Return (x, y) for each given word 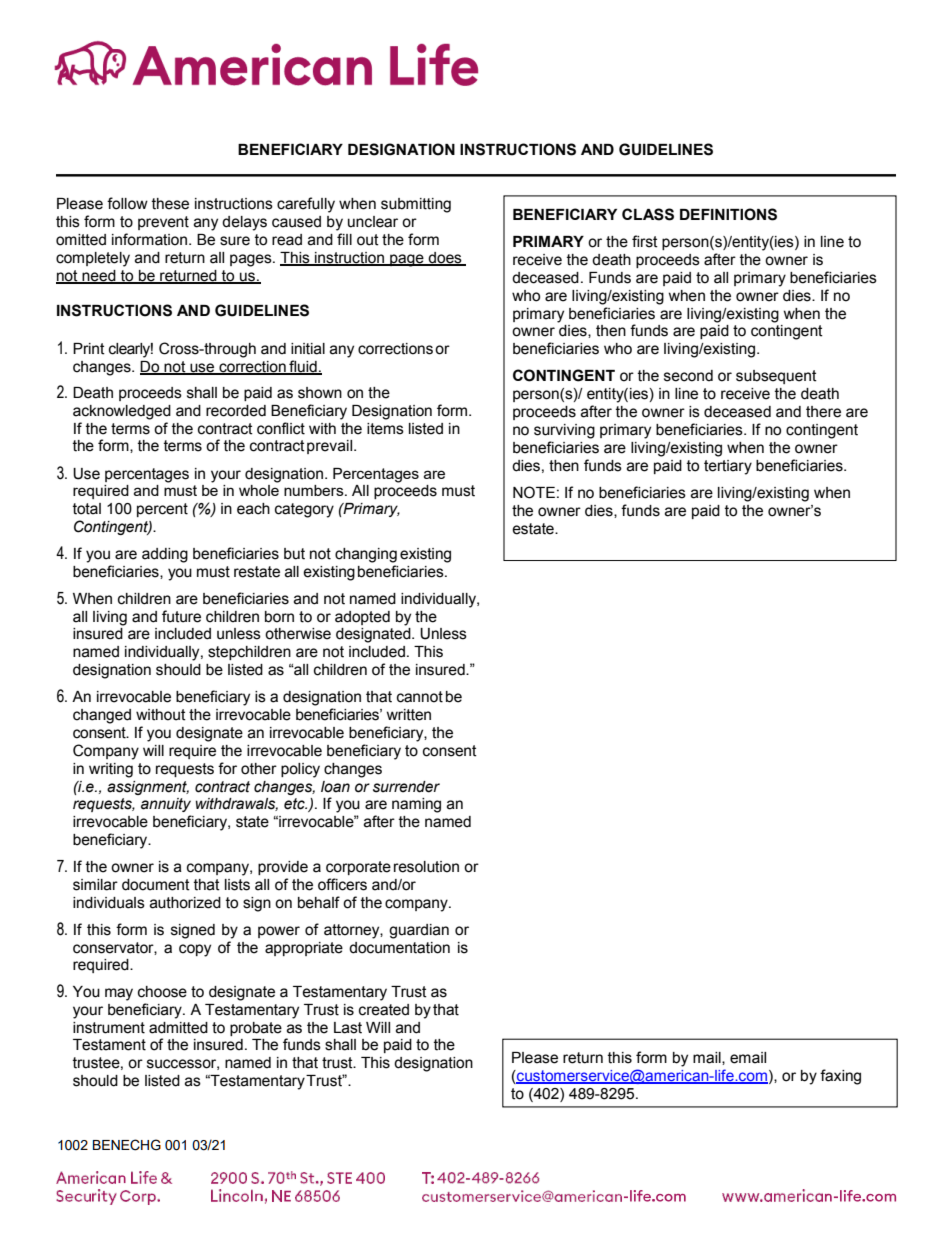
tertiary (728, 467)
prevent (163, 223)
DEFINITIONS (728, 214)
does (445, 258)
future (181, 616)
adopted (362, 618)
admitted (178, 1028)
